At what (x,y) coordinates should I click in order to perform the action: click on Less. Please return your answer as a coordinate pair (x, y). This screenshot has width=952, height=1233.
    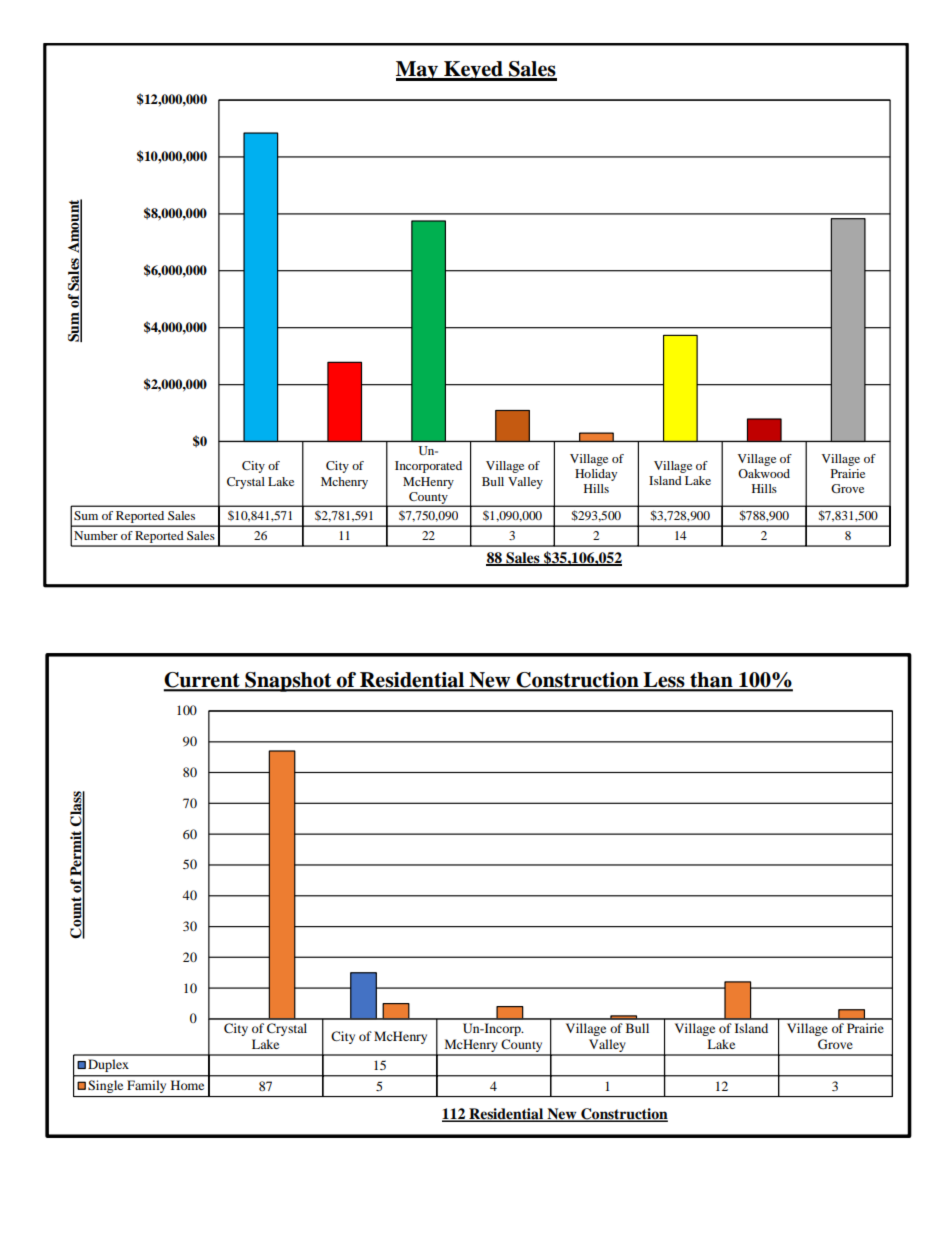
    Looking at the image, I should click on (664, 681).
